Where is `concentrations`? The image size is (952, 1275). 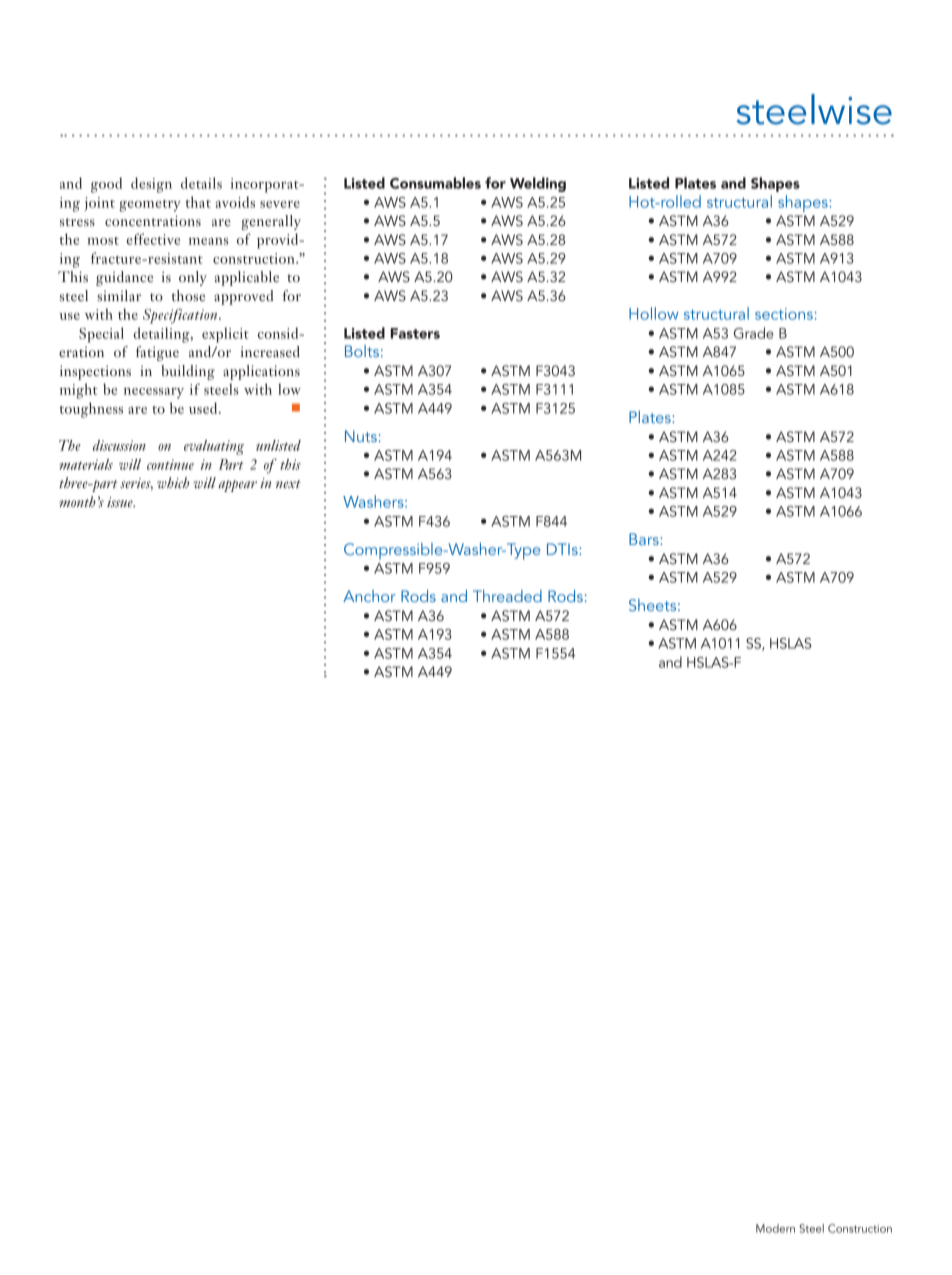 concentrations is located at coordinates (153, 220).
